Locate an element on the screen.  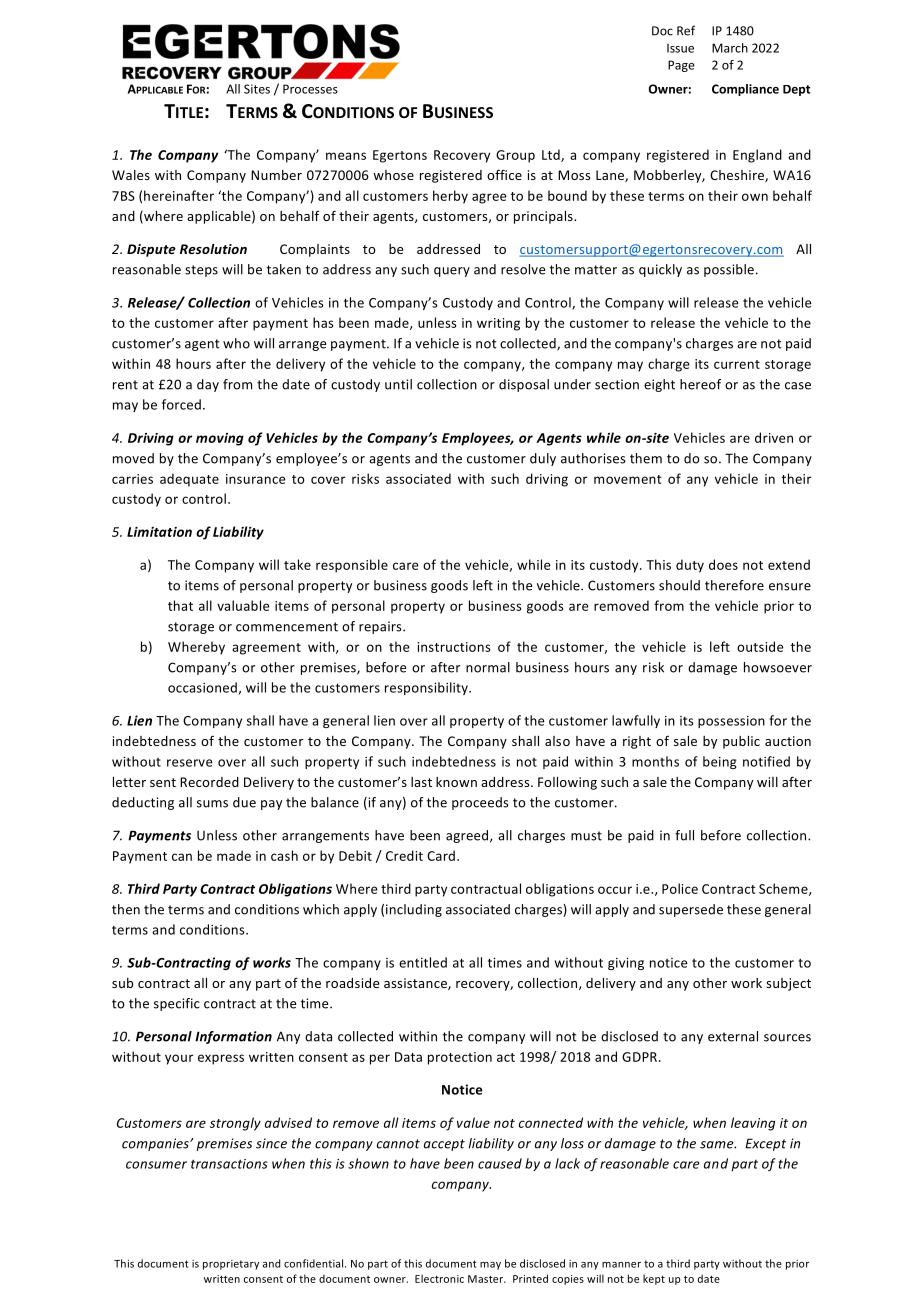
Compliance is located at coordinates (745, 90).
